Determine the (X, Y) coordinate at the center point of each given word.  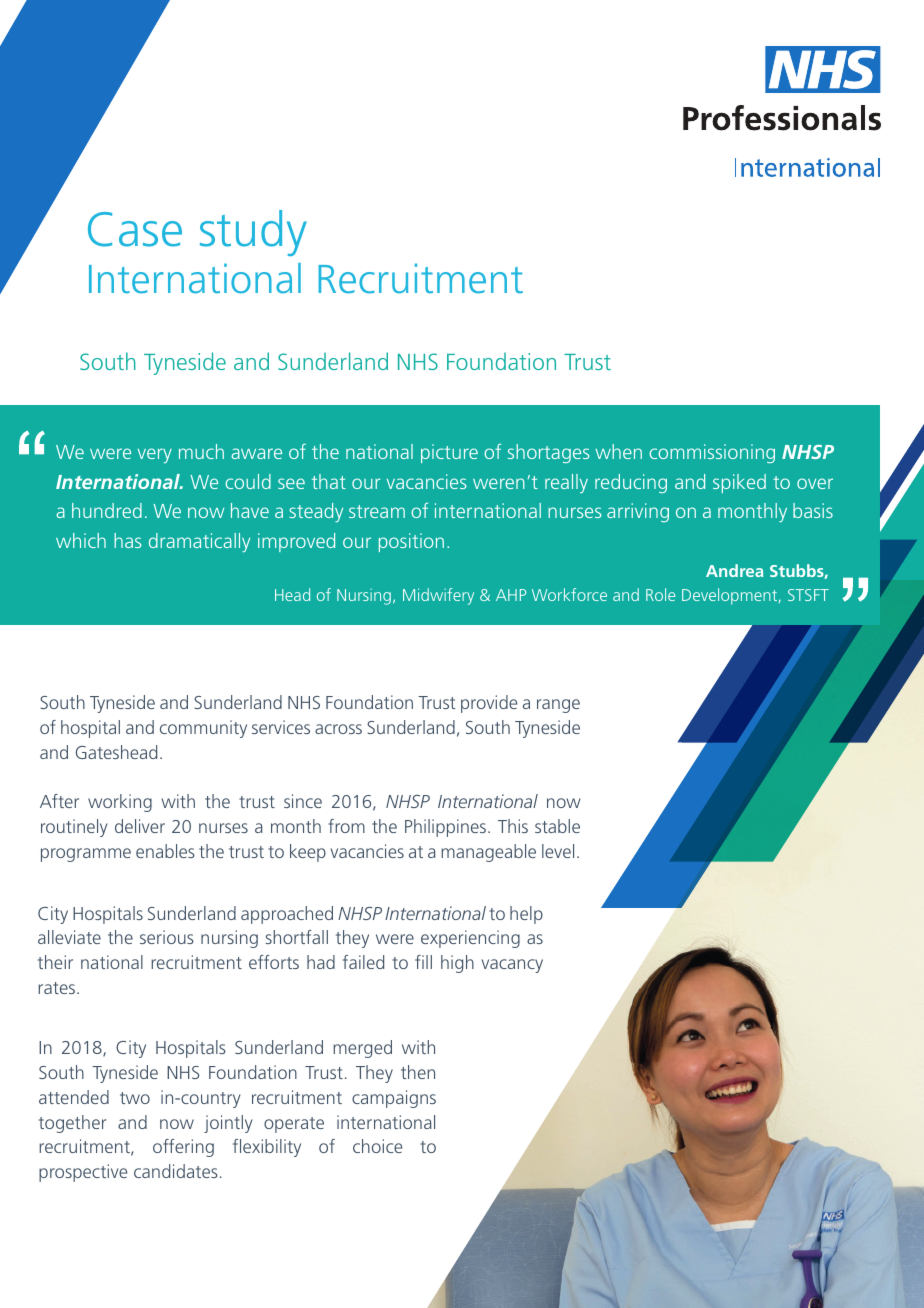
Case (135, 229)
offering (183, 1148)
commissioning (712, 453)
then (418, 1072)
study (253, 233)
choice (377, 1146)
